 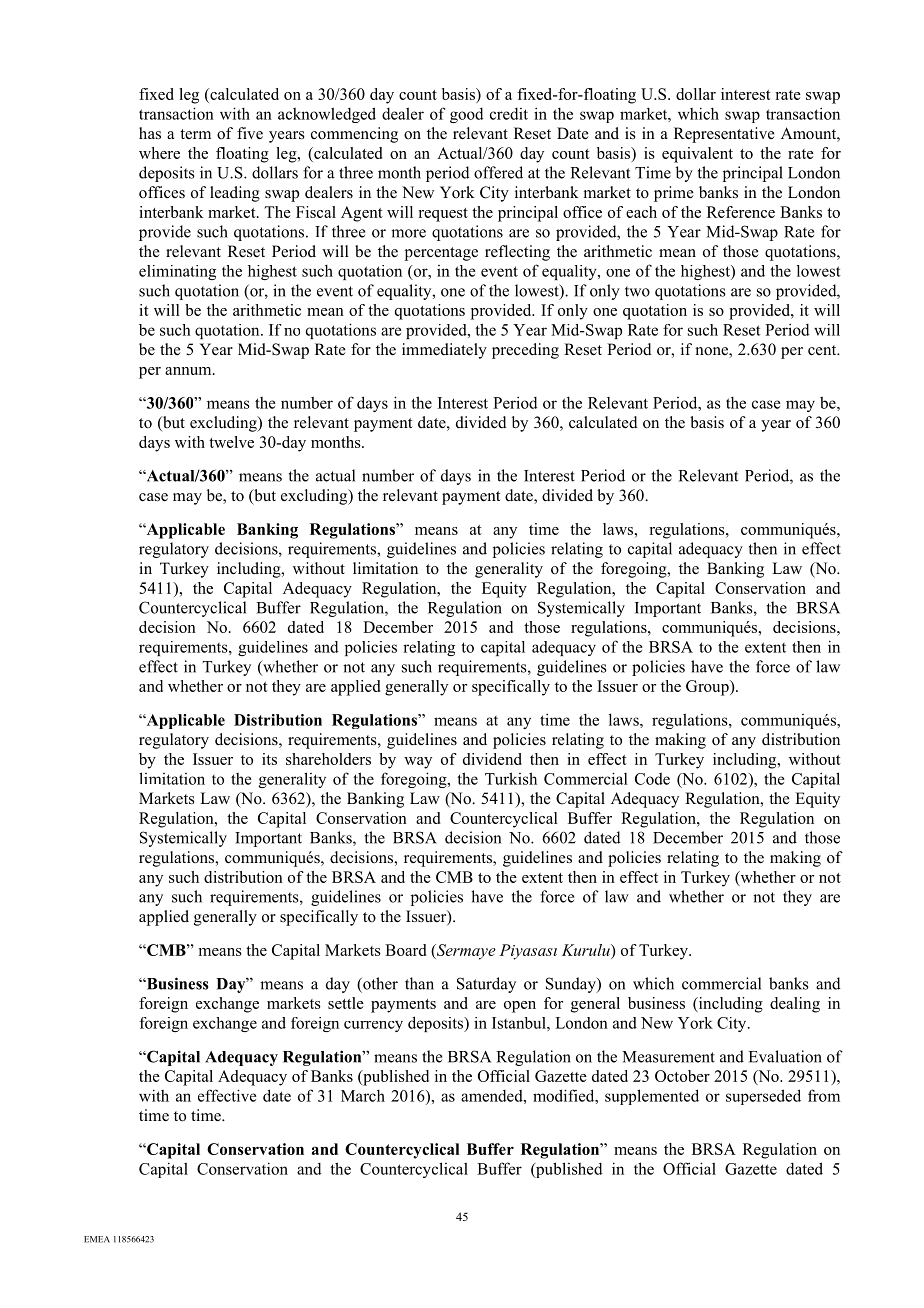 I want to click on preceding, so click(x=525, y=351).
